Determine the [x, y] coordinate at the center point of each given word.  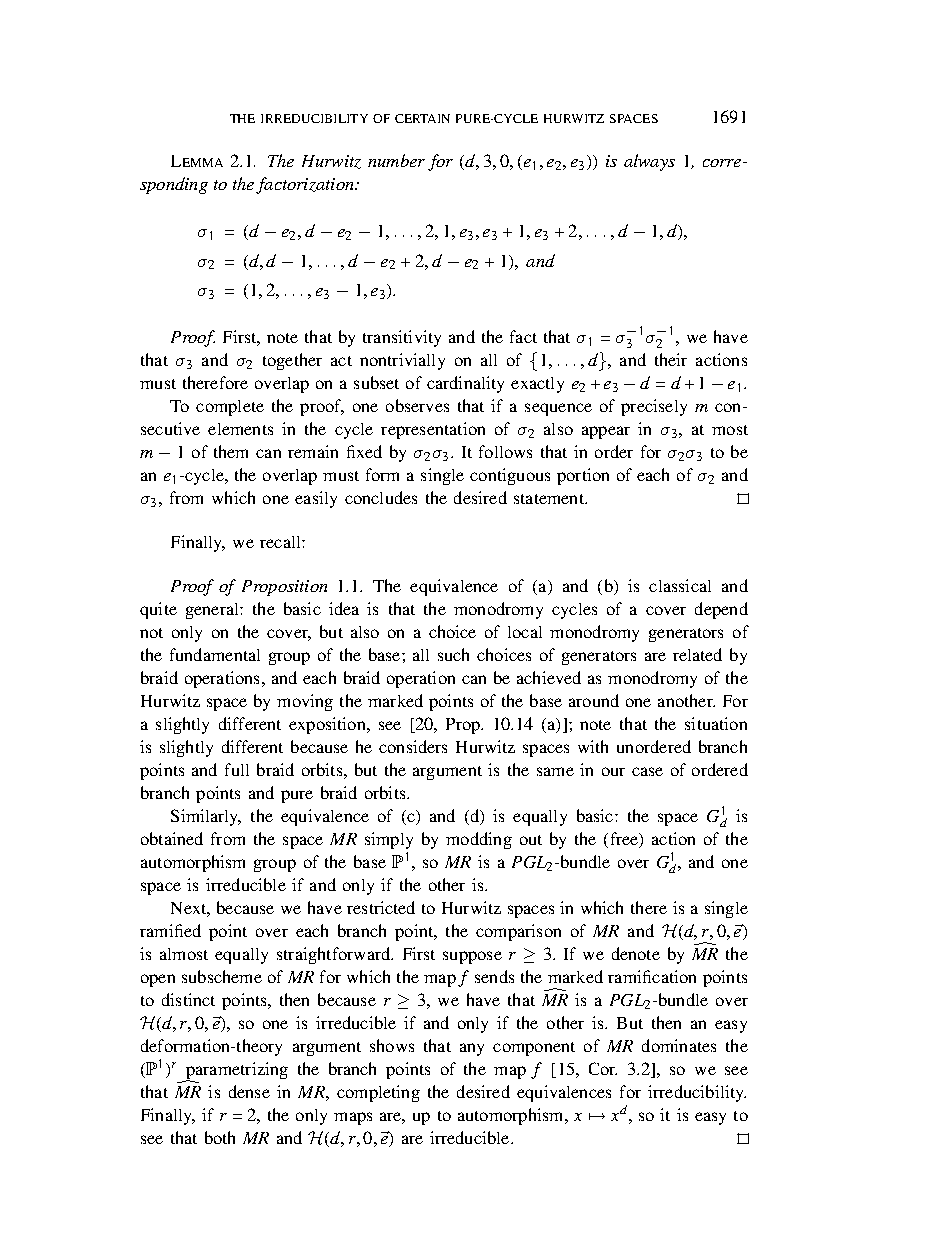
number [396, 160]
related [697, 654]
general [213, 611]
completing [378, 1093]
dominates [679, 1045]
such [453, 654]
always [649, 162]
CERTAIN [422, 118]
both [220, 1137]
